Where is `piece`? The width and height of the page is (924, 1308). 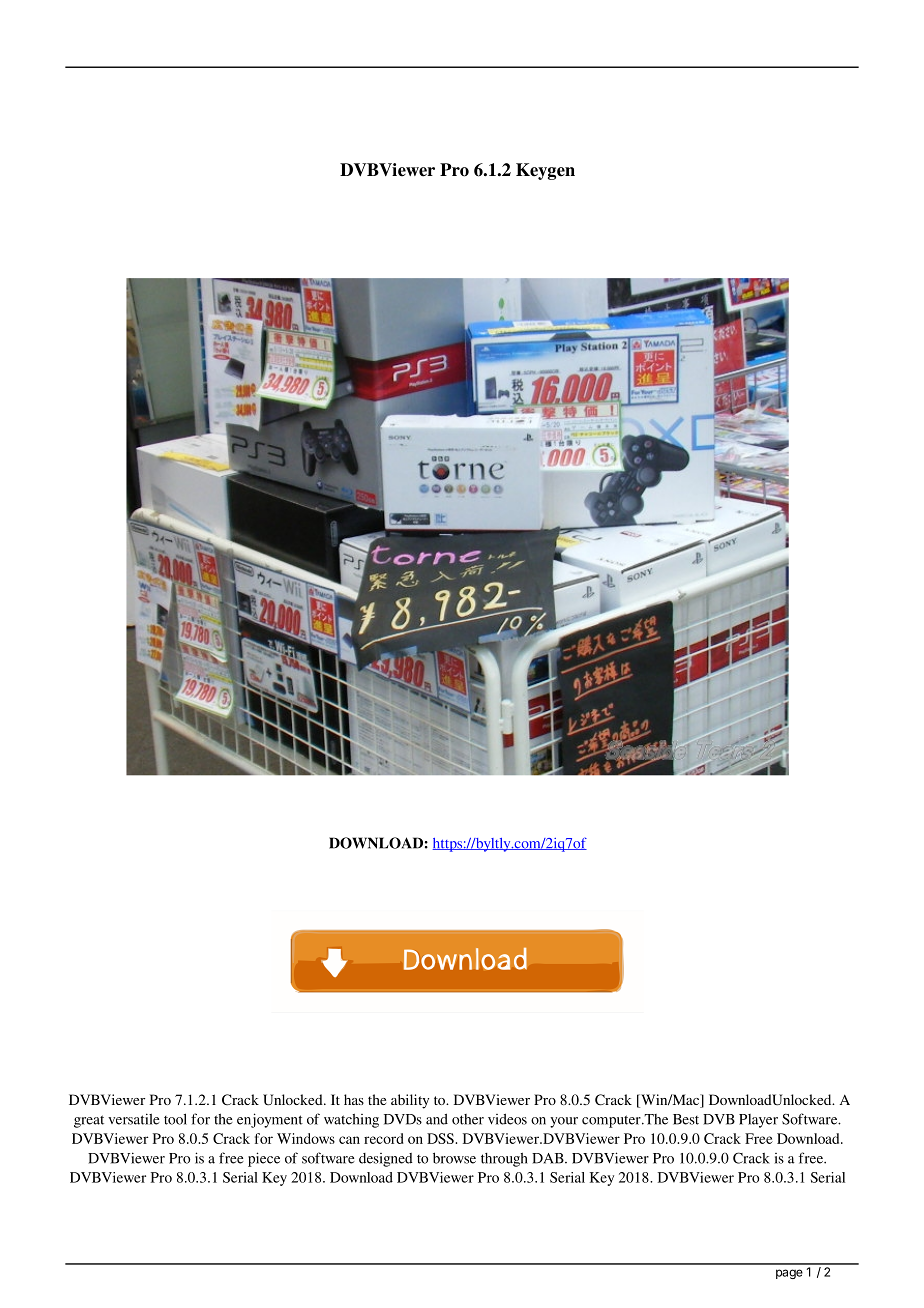 piece is located at coordinates (264, 1159).
